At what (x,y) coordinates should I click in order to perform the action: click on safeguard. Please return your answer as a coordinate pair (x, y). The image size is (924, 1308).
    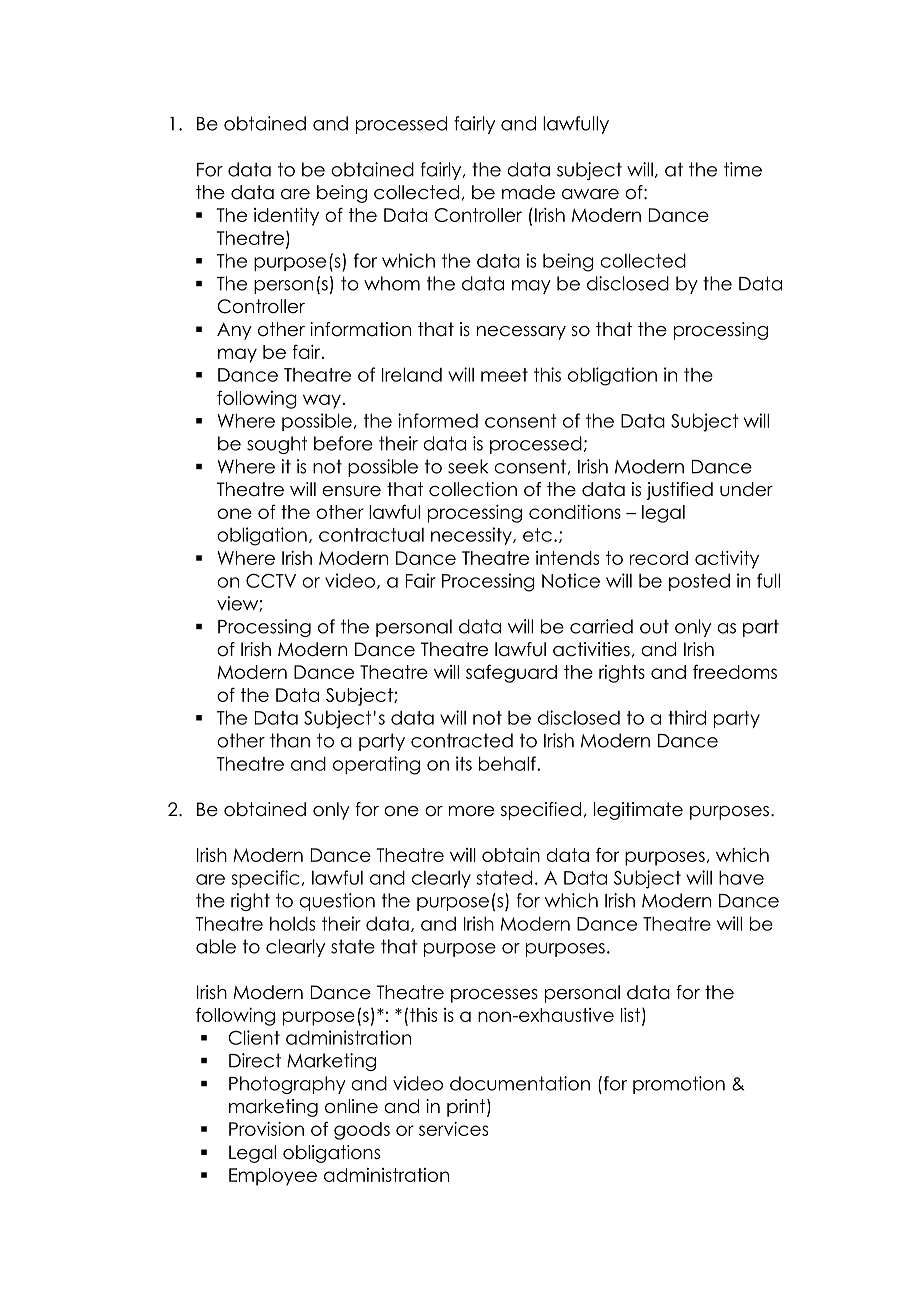
    Looking at the image, I should click on (511, 673).
